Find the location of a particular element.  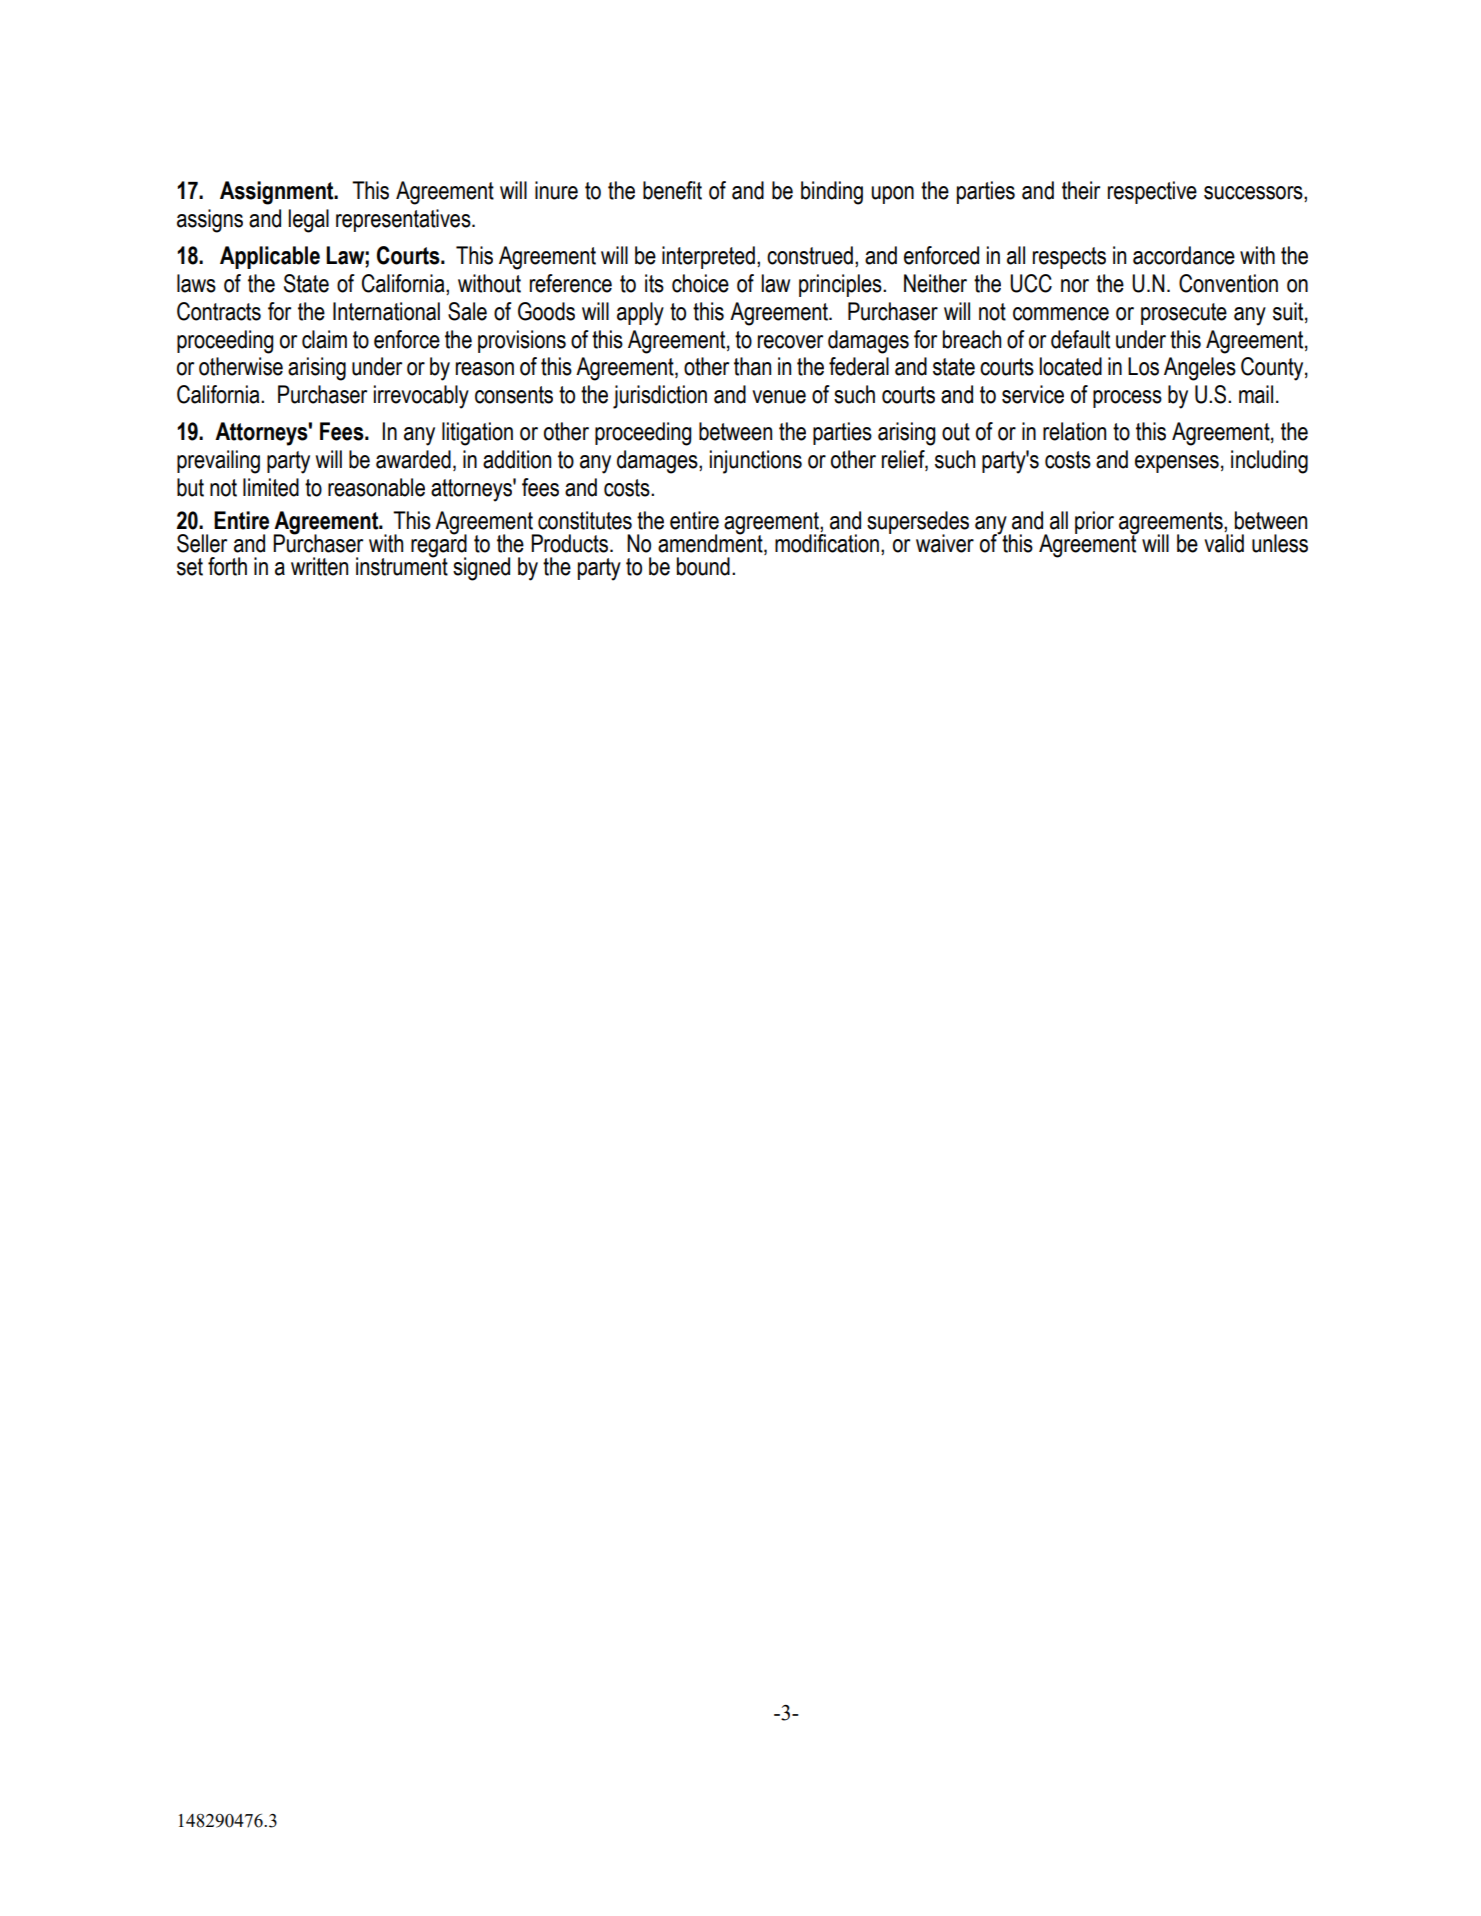

written is located at coordinates (319, 566).
